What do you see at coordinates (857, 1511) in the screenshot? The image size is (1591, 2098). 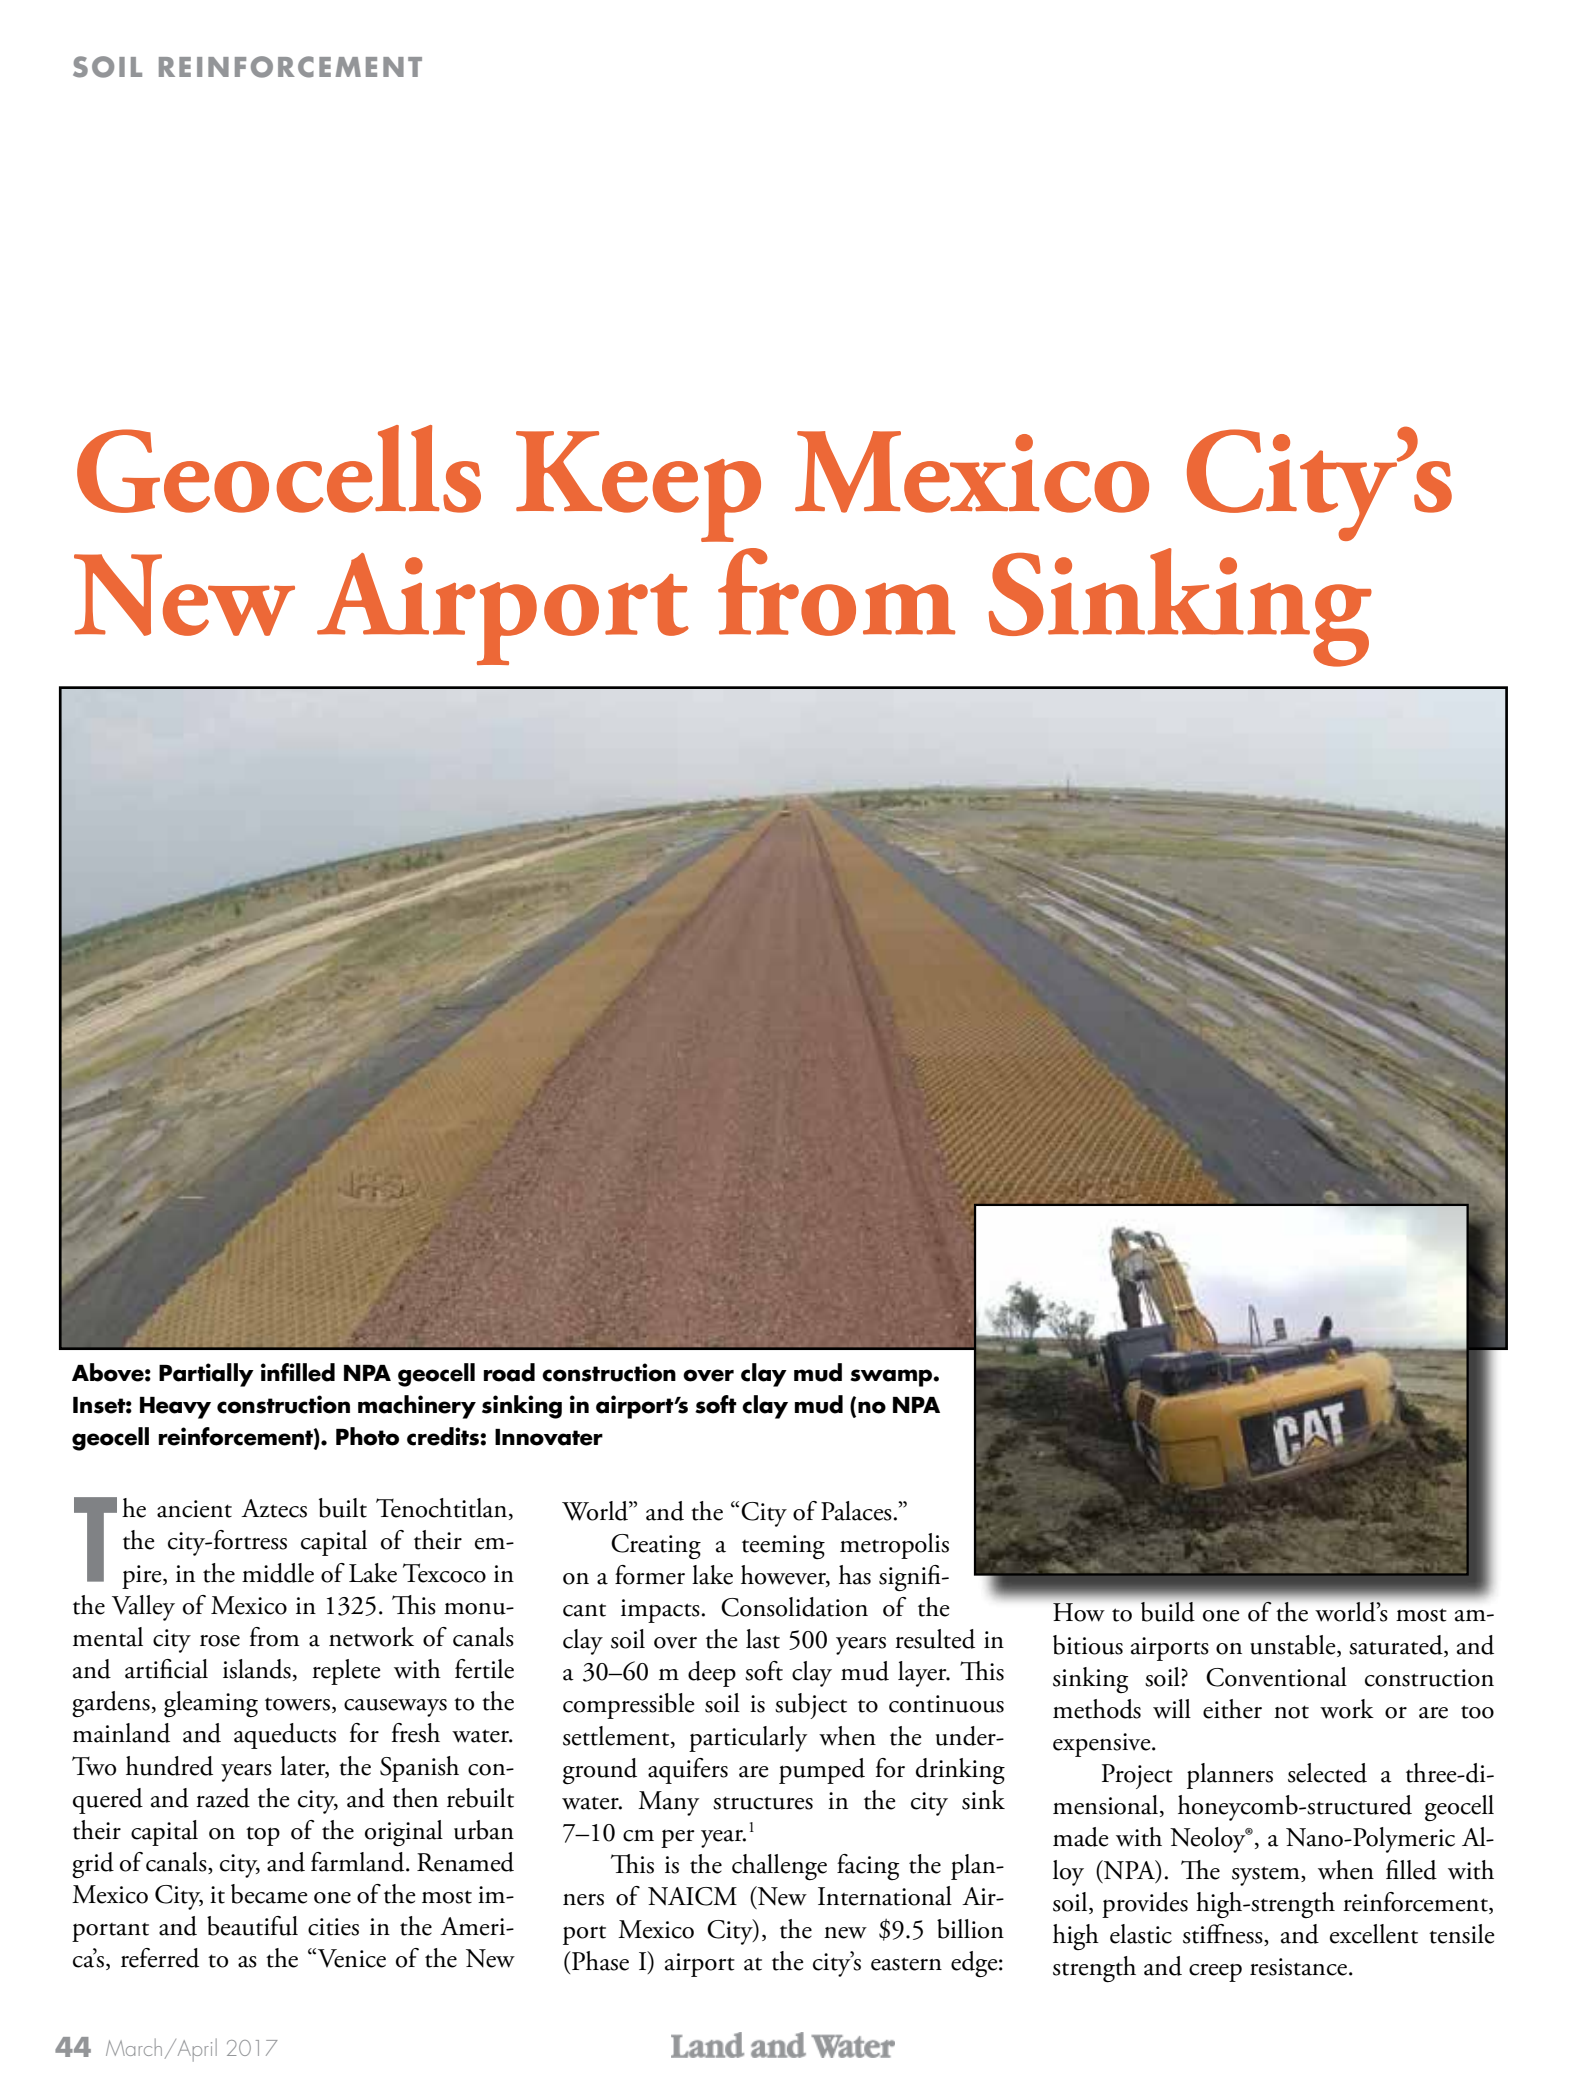 I see `Palaces` at bounding box center [857, 1511].
